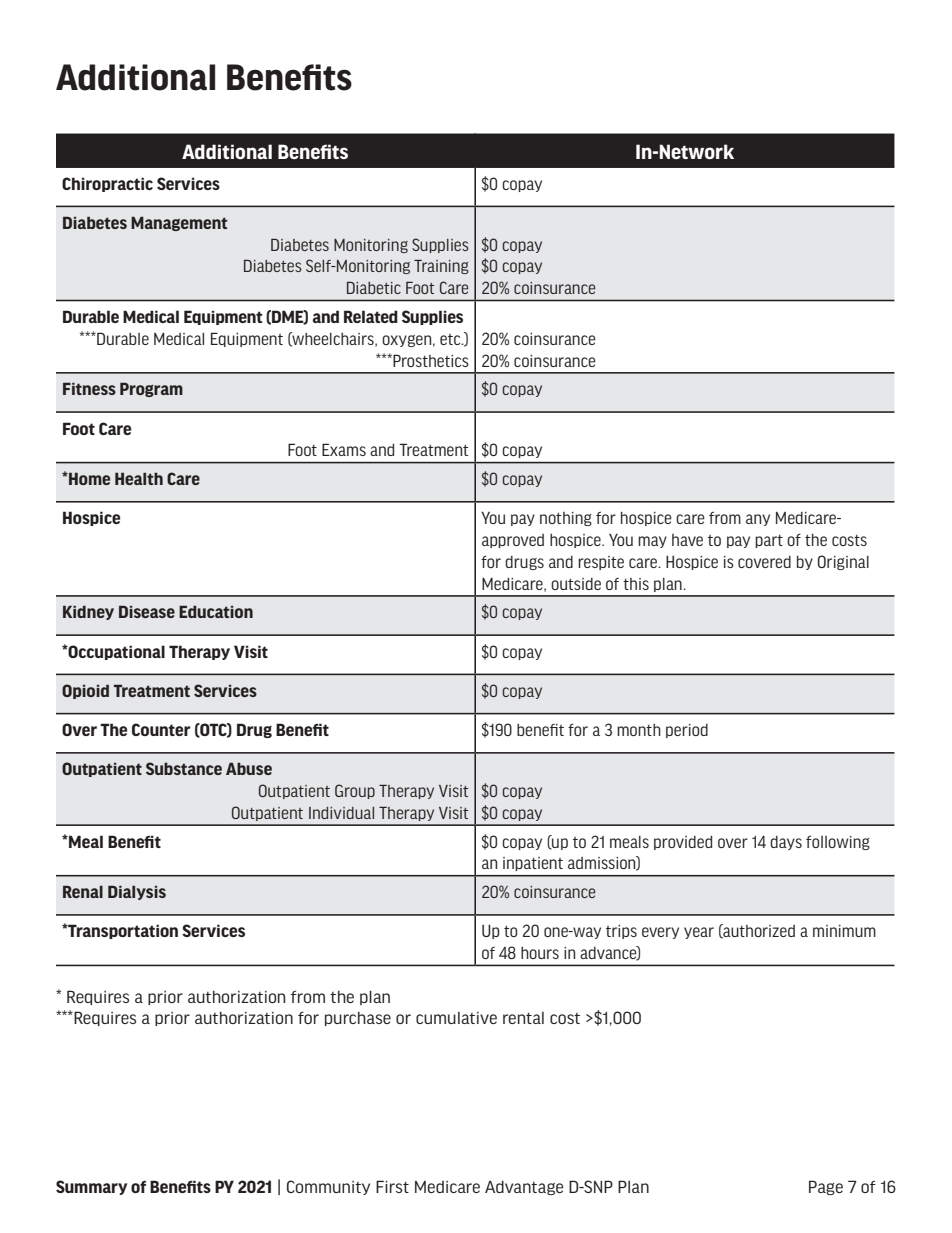  What do you see at coordinates (639, 730) in the screenshot?
I see `month` at bounding box center [639, 730].
